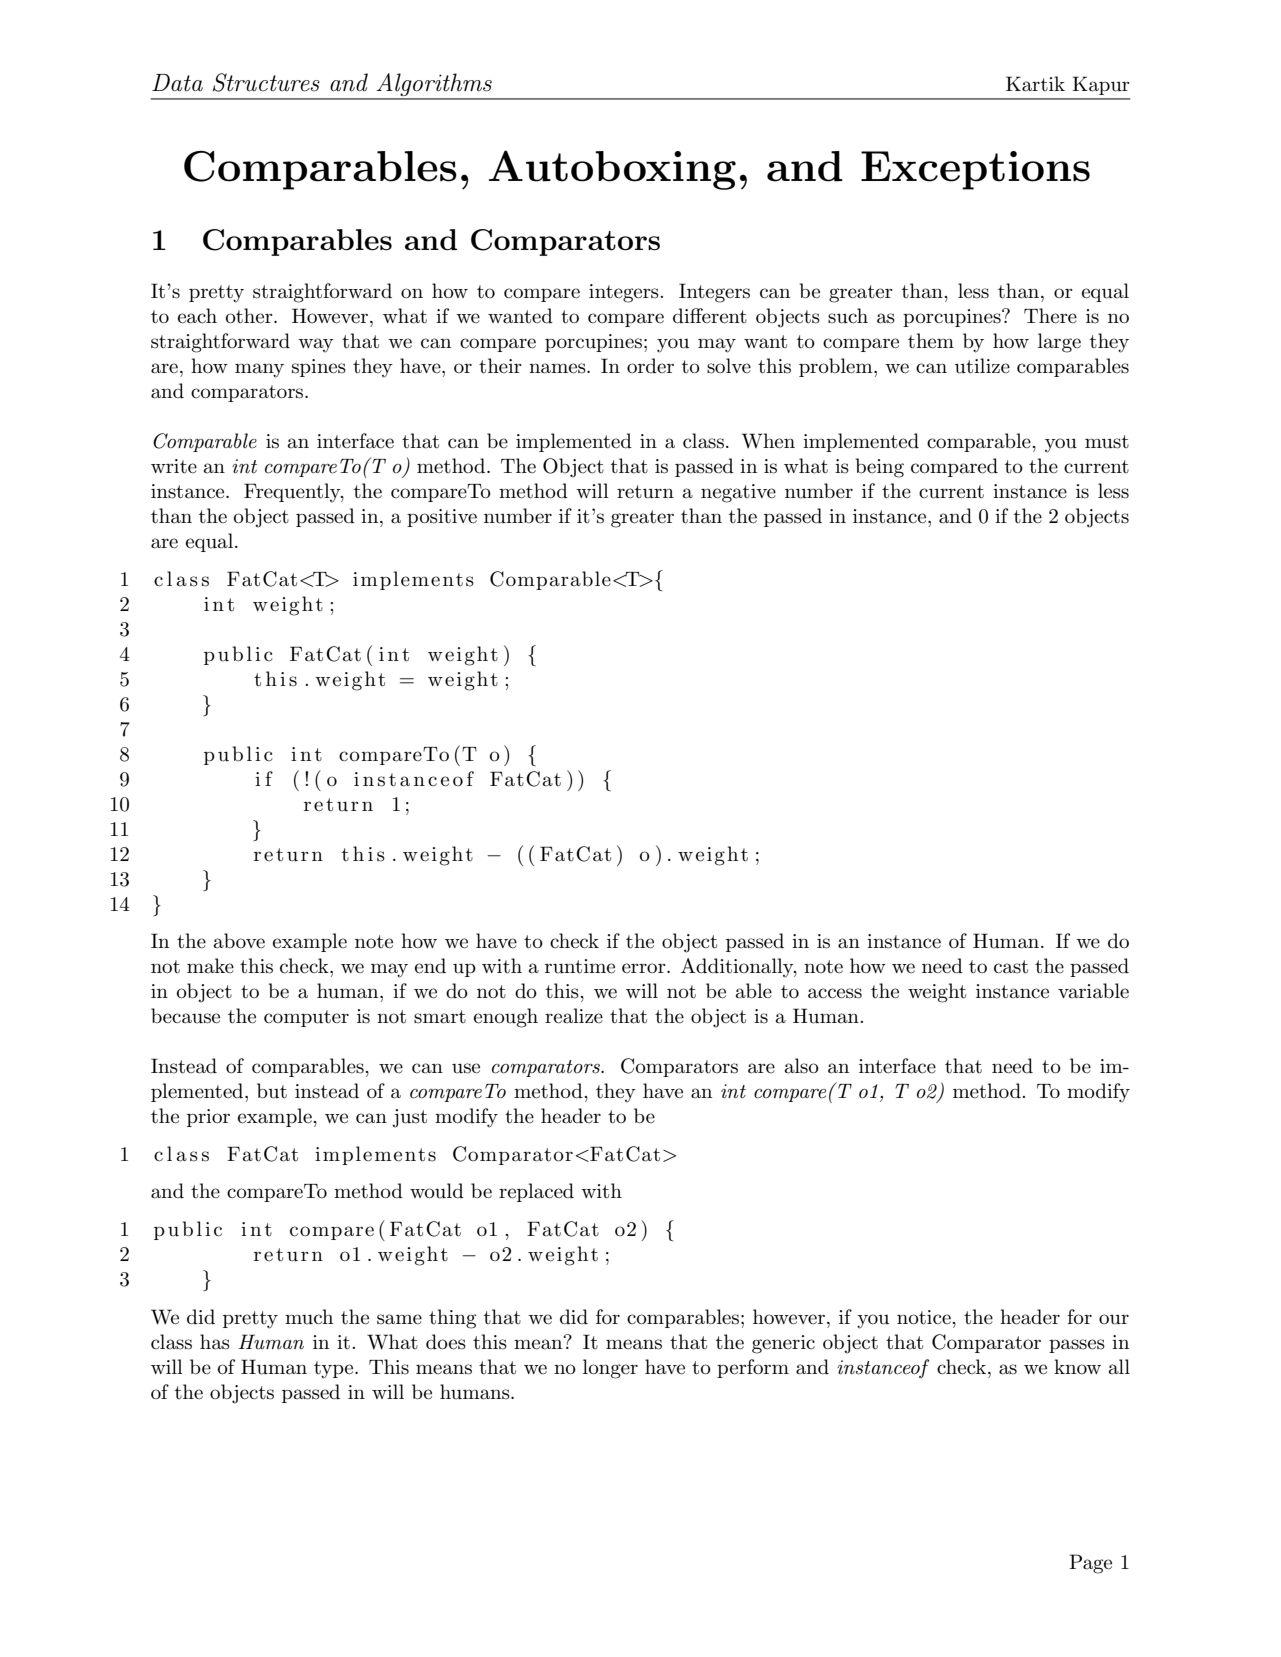 The image size is (1281, 1657). What do you see at coordinates (239, 941) in the page?
I see `above` at bounding box center [239, 941].
